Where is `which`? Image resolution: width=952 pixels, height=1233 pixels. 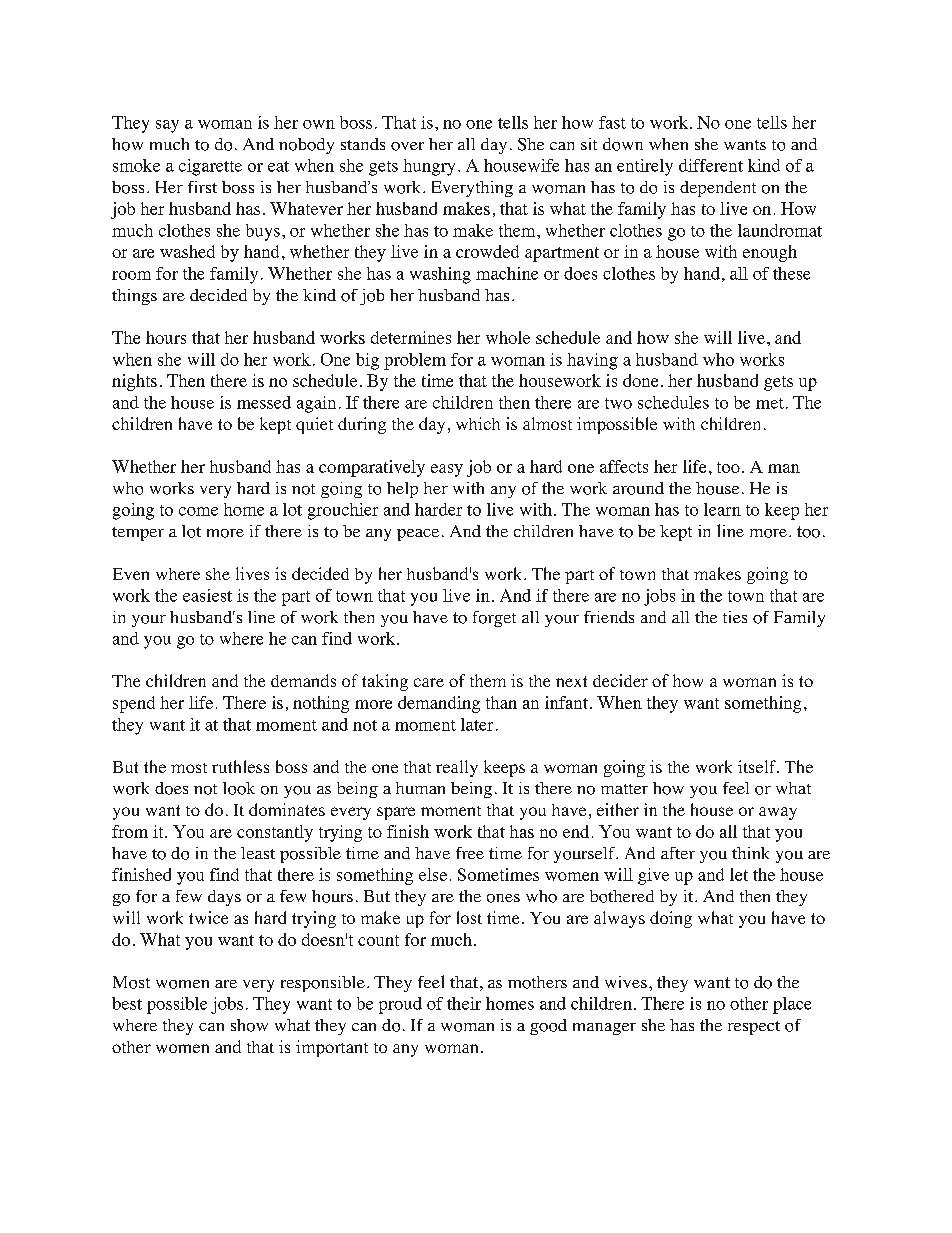
which is located at coordinates (478, 423).
